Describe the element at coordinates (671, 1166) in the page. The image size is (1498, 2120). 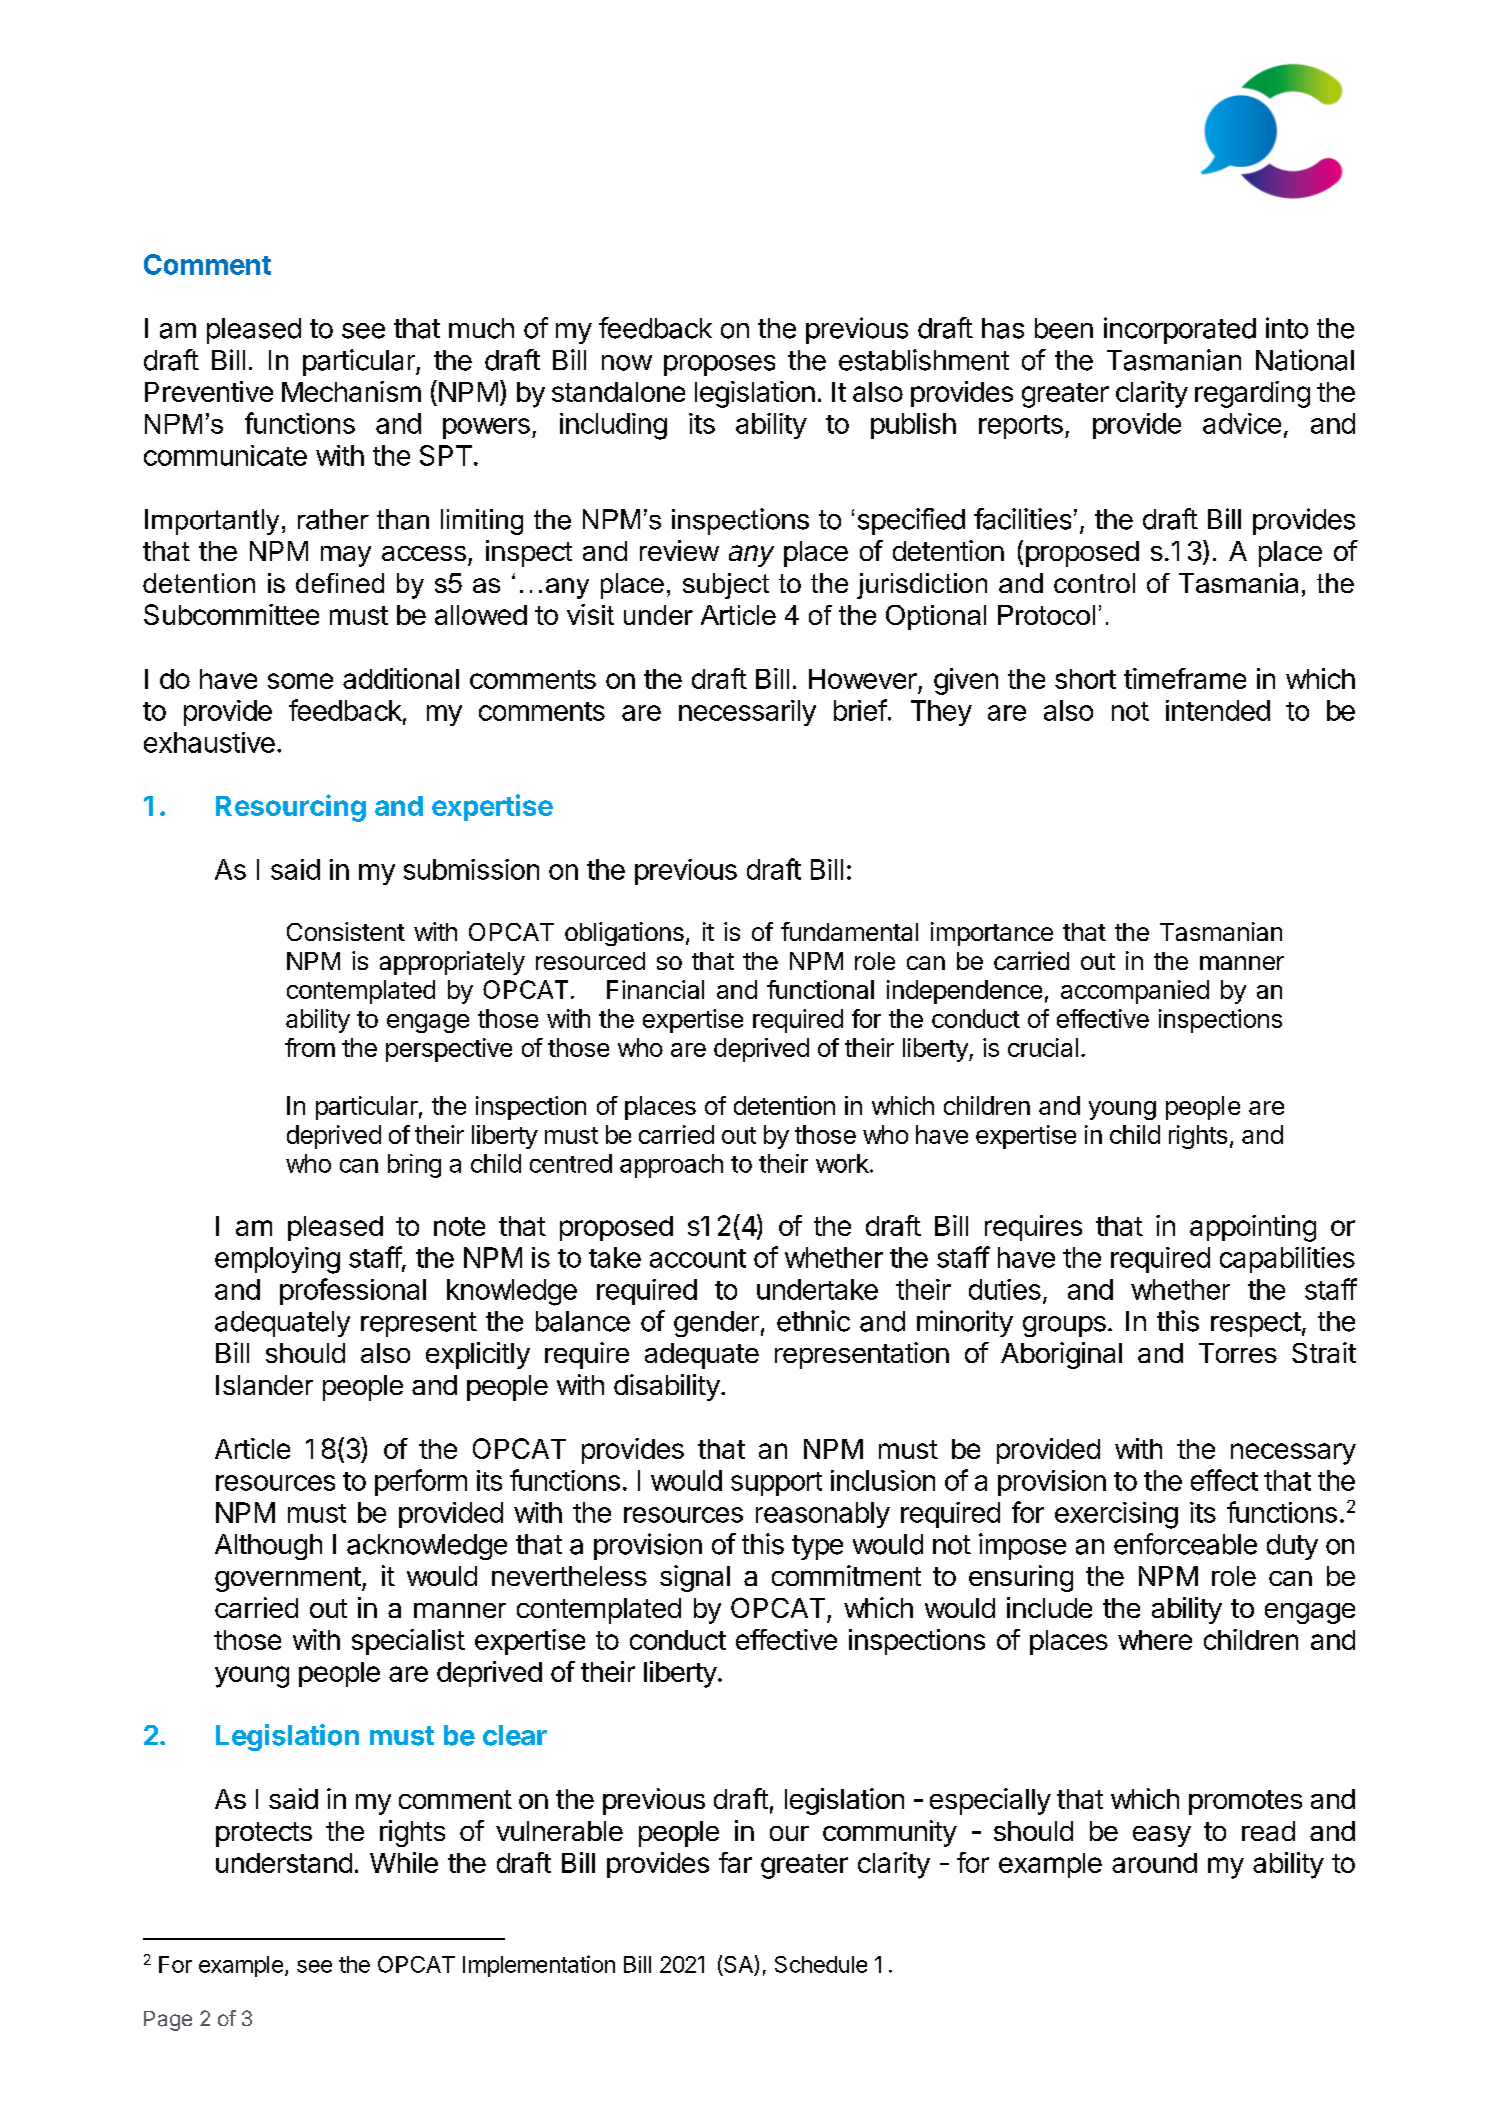
I see `approach` at that location.
